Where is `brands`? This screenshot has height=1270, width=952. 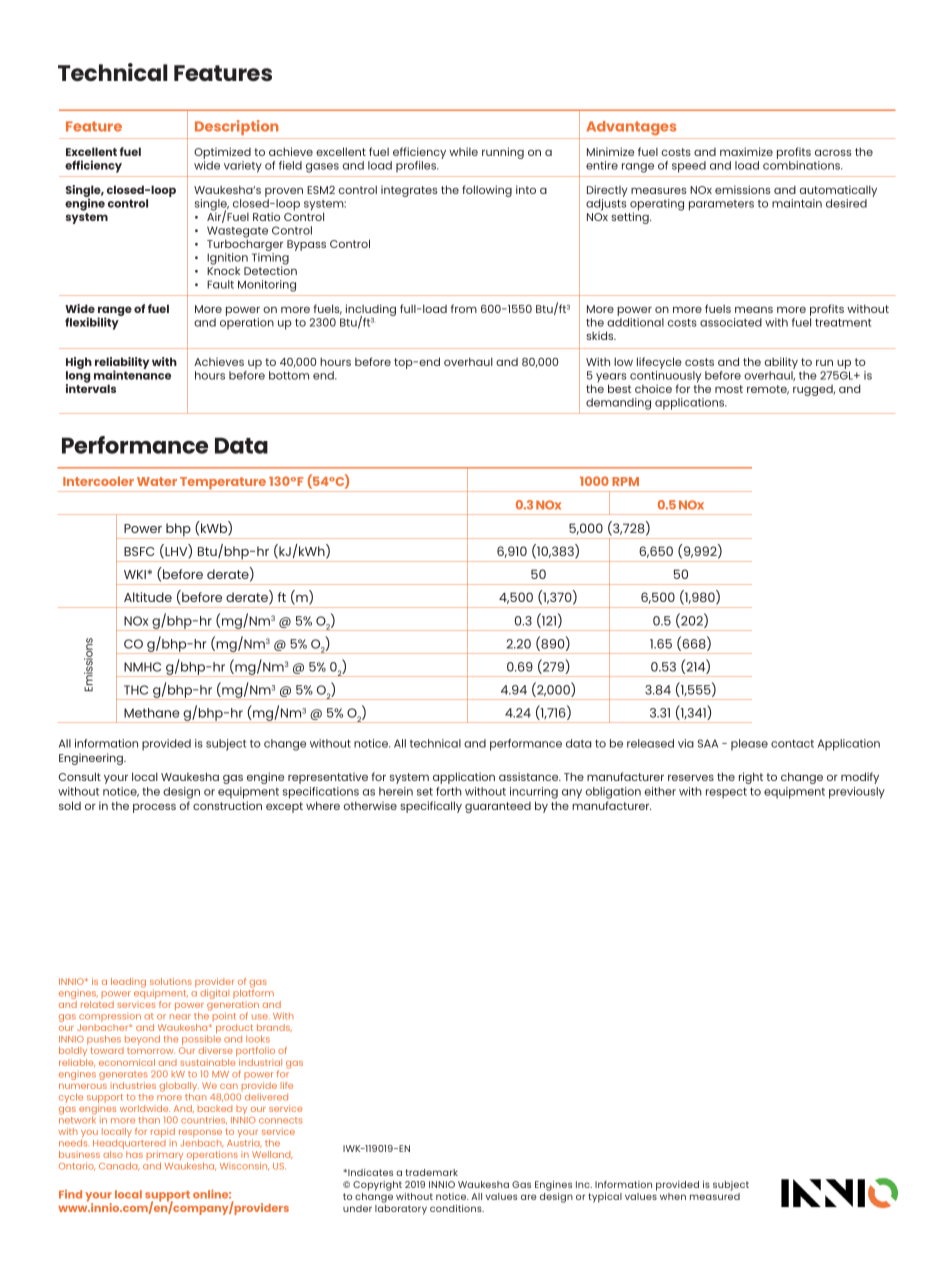 brands is located at coordinates (274, 1028).
